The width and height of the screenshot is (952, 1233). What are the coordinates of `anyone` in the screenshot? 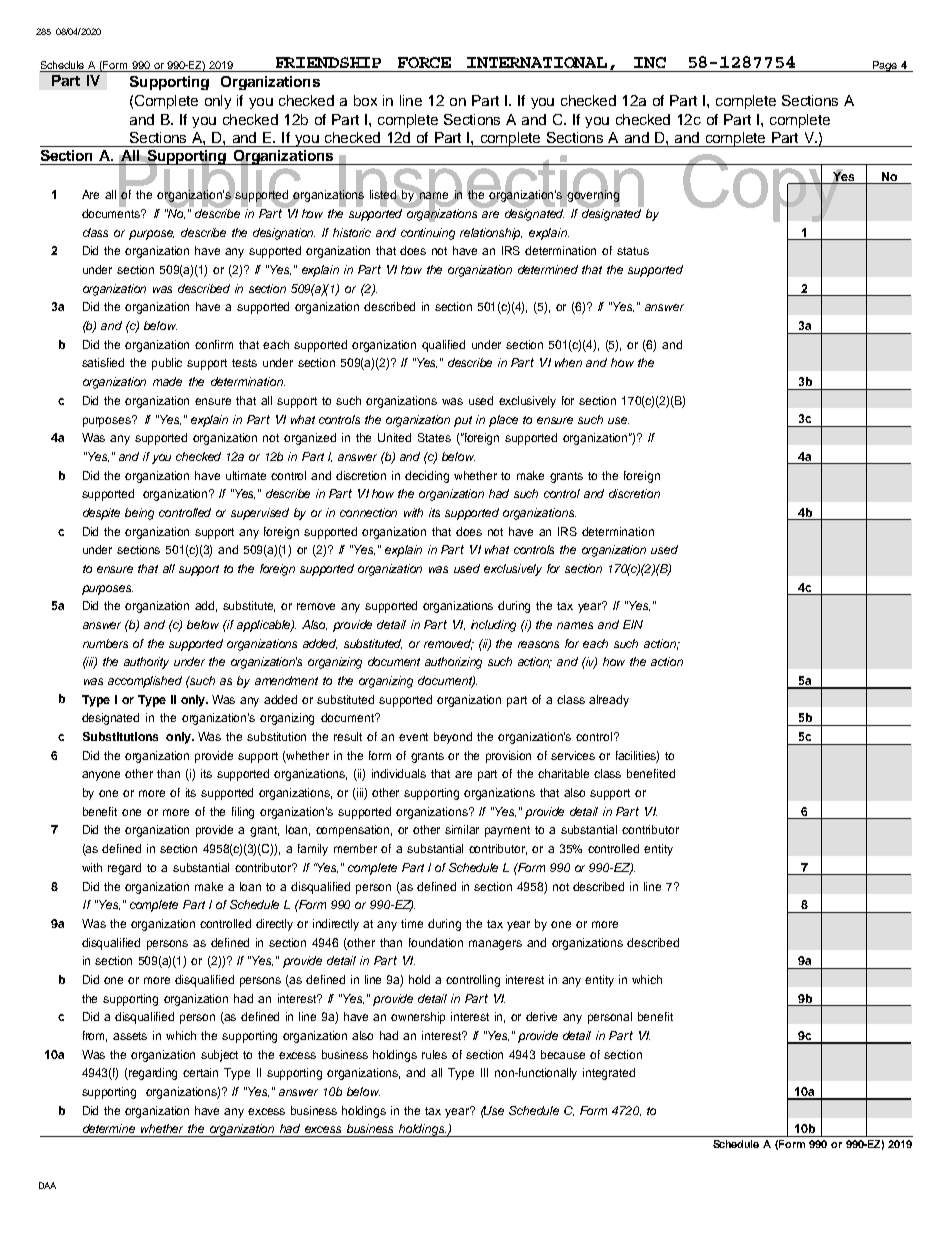 It's located at (101, 776).
